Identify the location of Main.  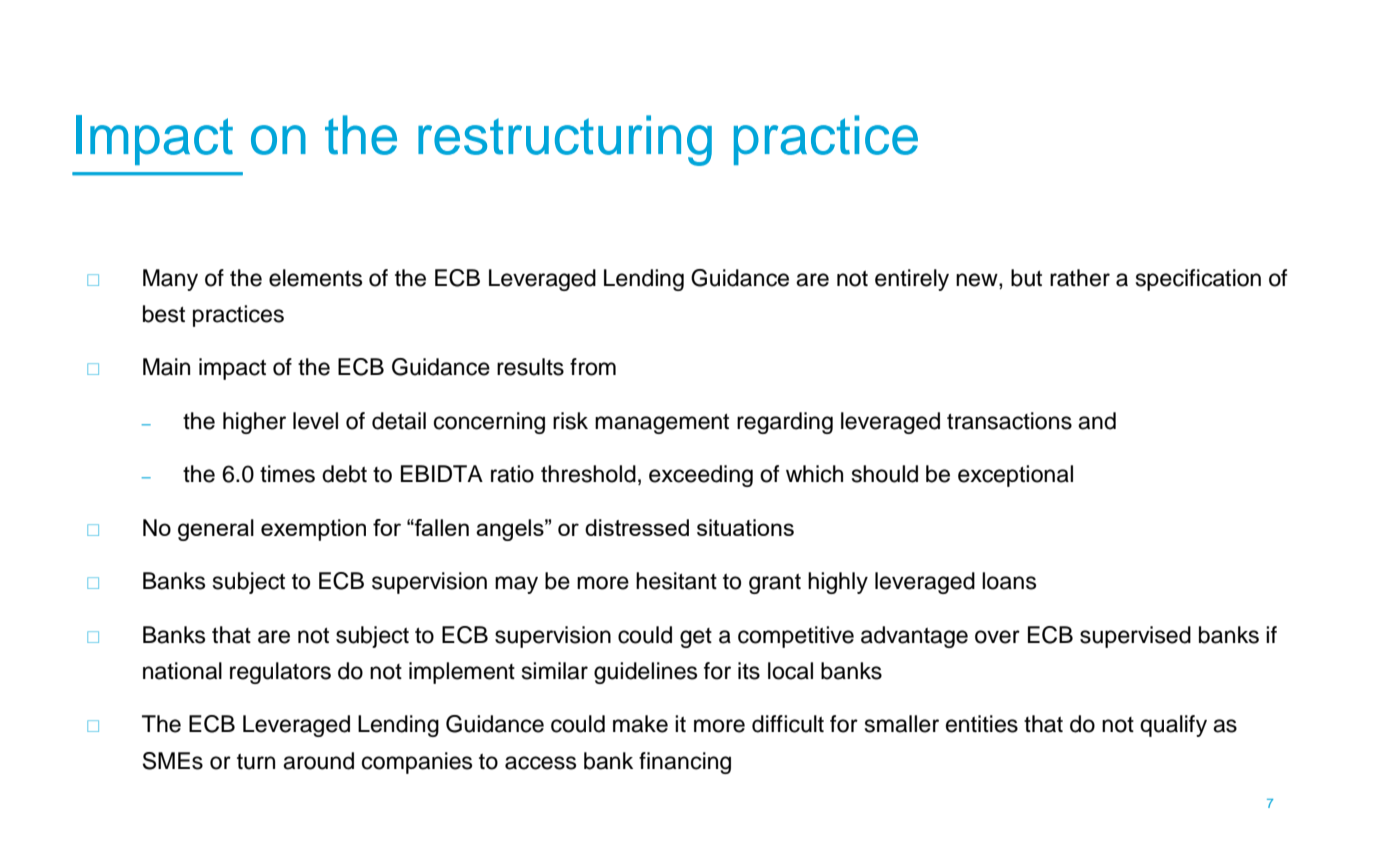
(166, 367).
